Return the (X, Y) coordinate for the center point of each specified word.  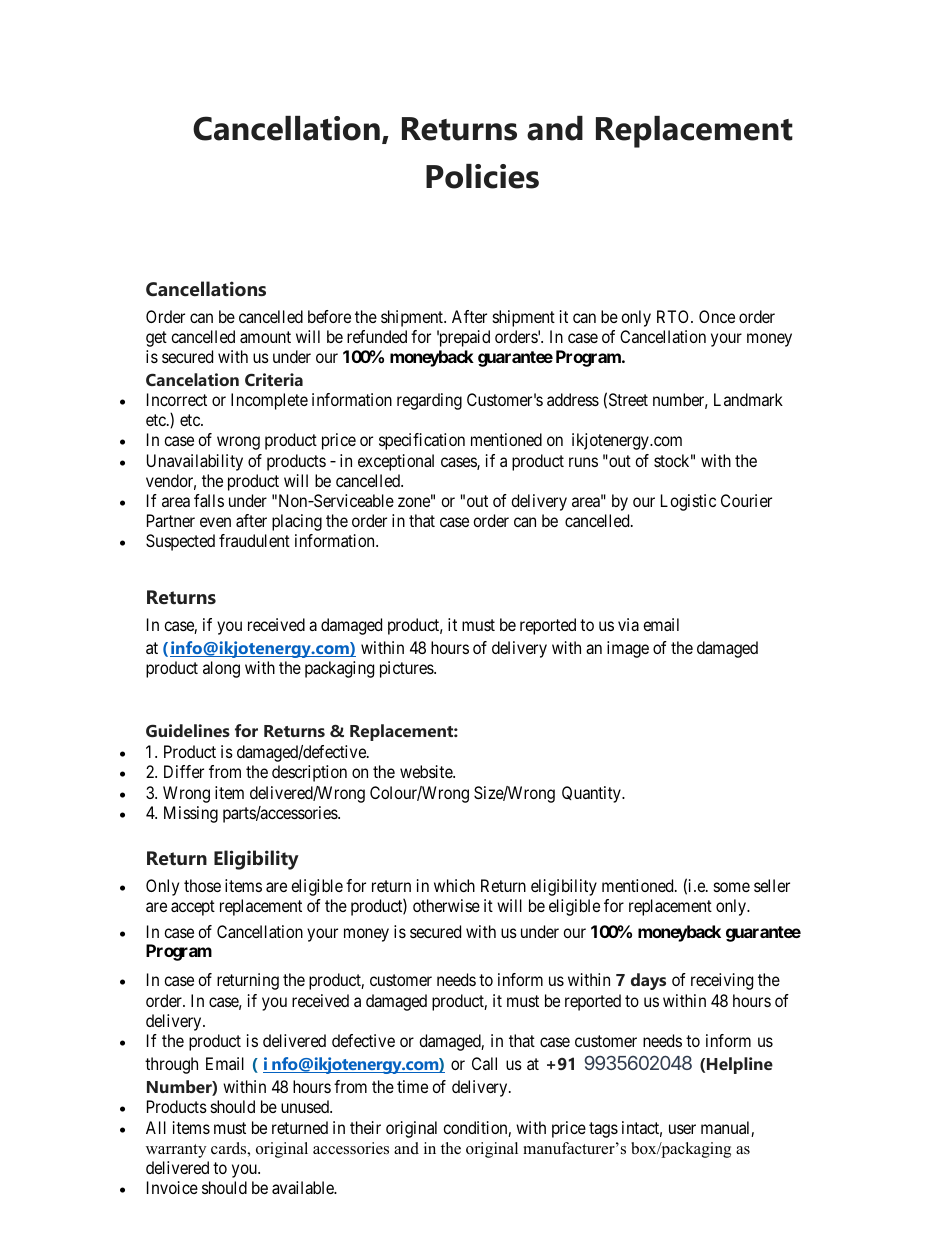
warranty (176, 1151)
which (454, 885)
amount (265, 337)
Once (717, 316)
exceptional (396, 462)
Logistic (688, 502)
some (732, 887)
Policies (482, 176)
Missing (191, 814)
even (215, 522)
